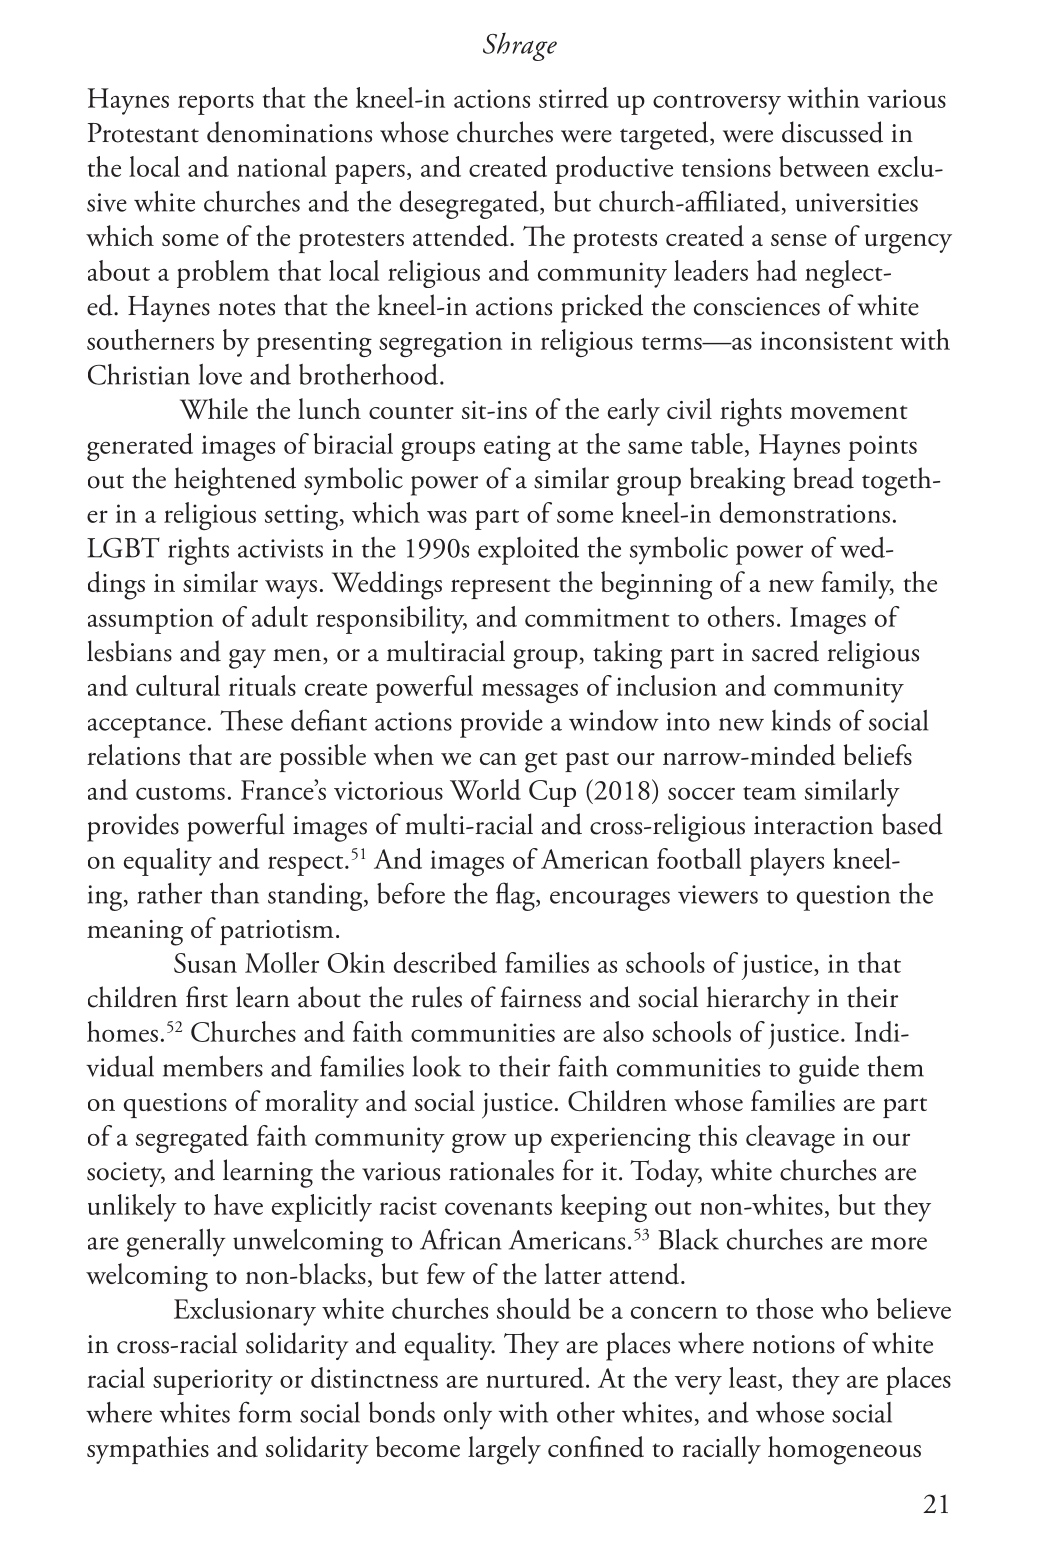 This image has height=1557, width=1038. What do you see at coordinates (769, 793) in the image?
I see `team` at bounding box center [769, 793].
